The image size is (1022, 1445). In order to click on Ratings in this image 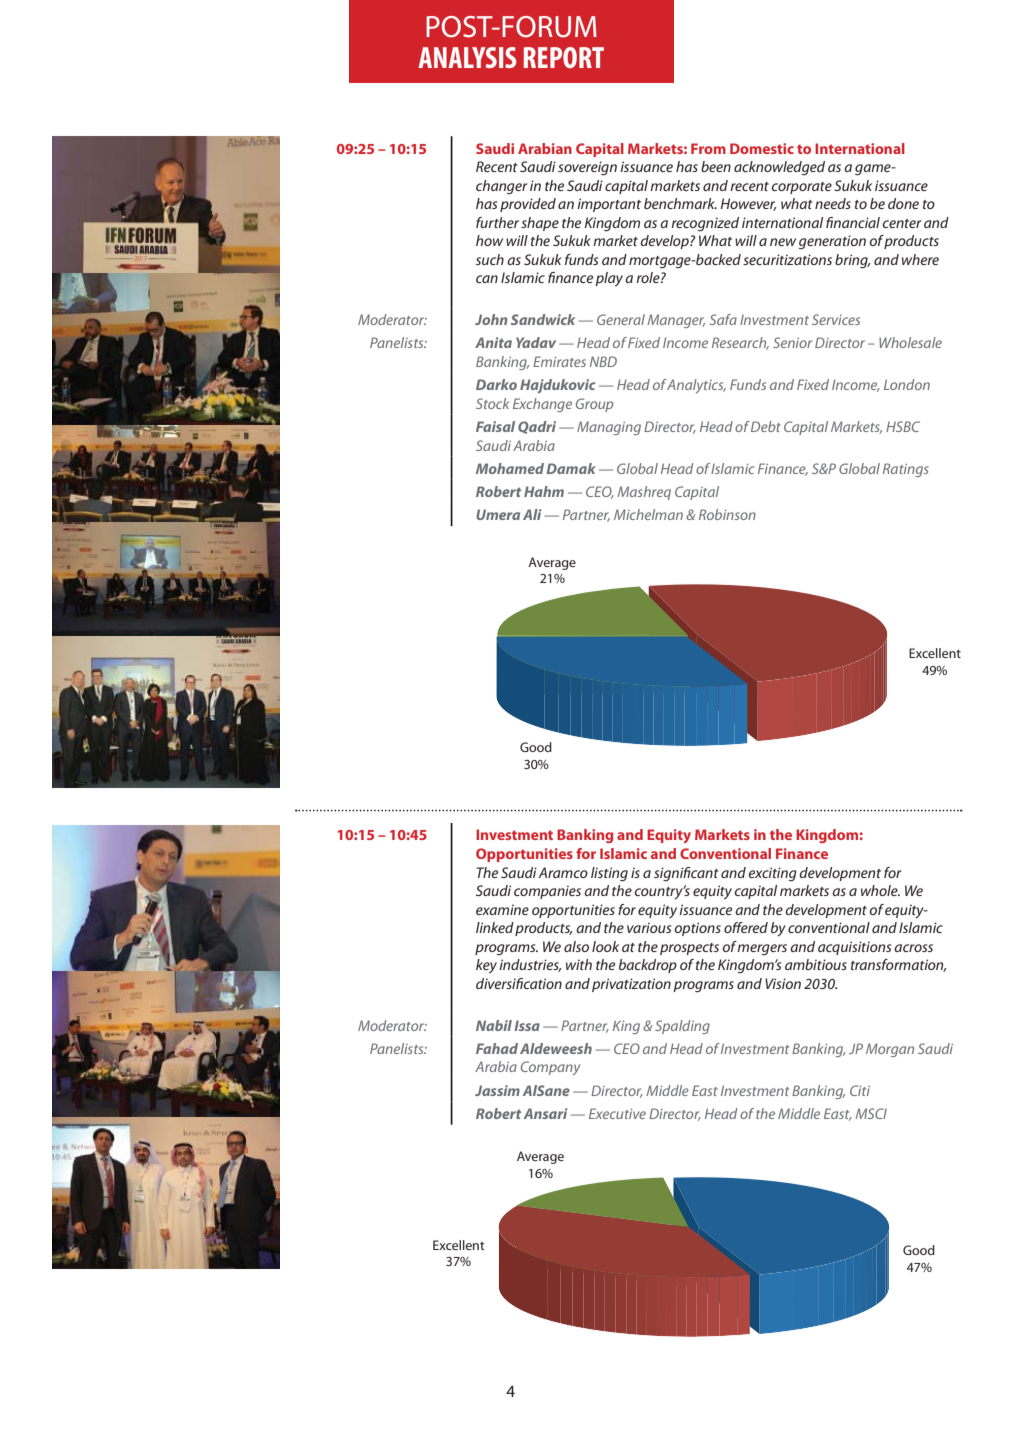, I will do `click(906, 470)`.
